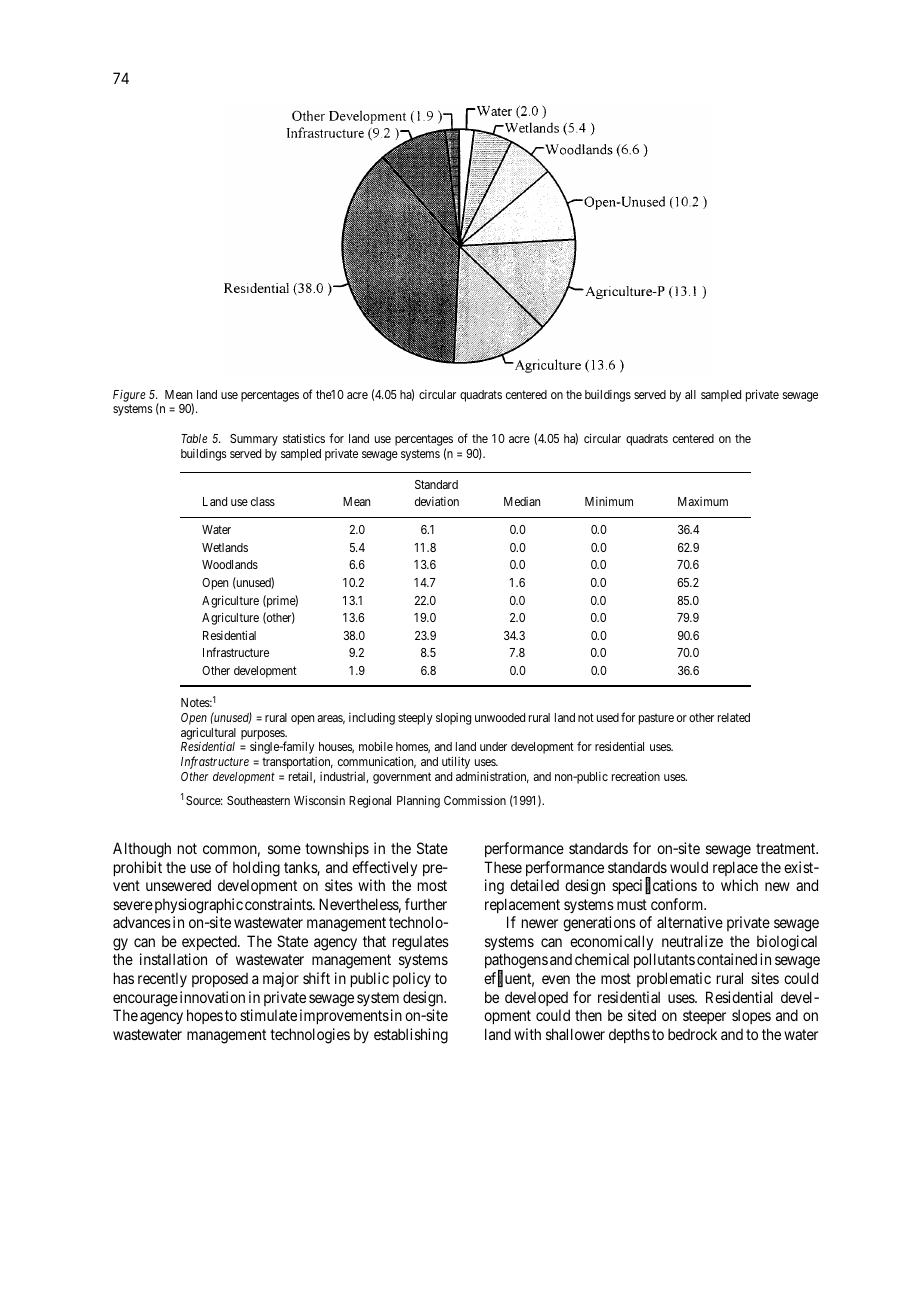 The image size is (924, 1308). I want to click on recreation, so click(636, 776).
